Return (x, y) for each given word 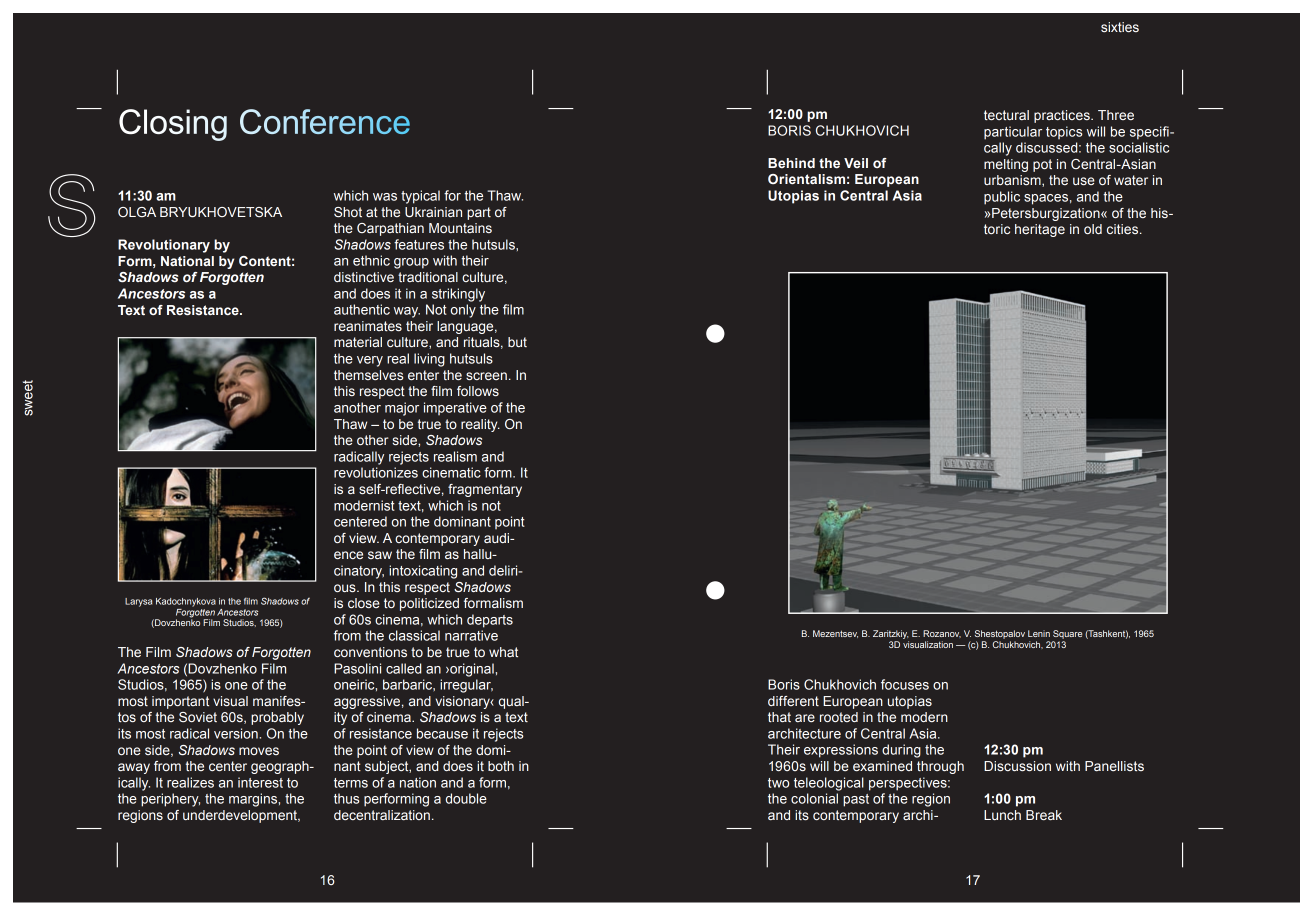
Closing (173, 125)
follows (478, 391)
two (778, 783)
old (1093, 229)
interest (260, 782)
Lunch (1002, 815)
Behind (791, 163)
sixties (1120, 27)
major (402, 409)
